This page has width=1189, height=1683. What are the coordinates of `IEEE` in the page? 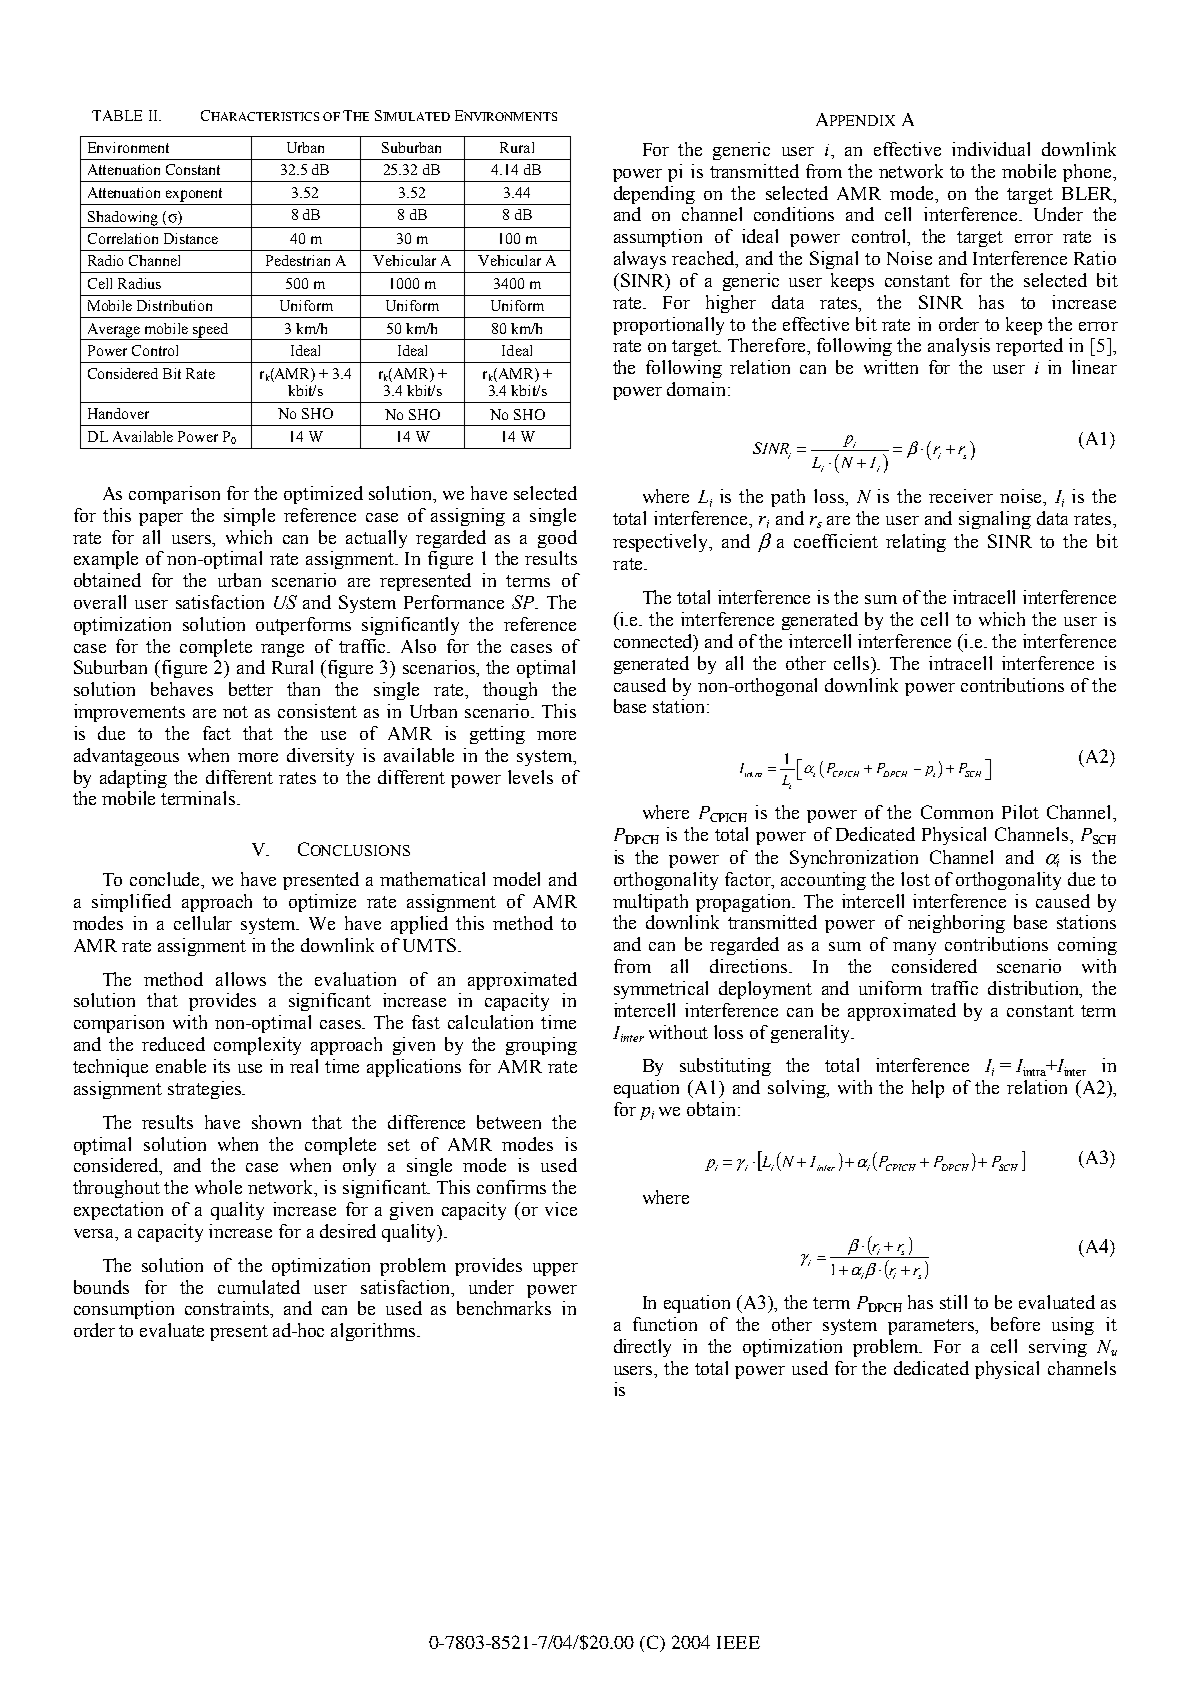 It's located at (738, 1642).
